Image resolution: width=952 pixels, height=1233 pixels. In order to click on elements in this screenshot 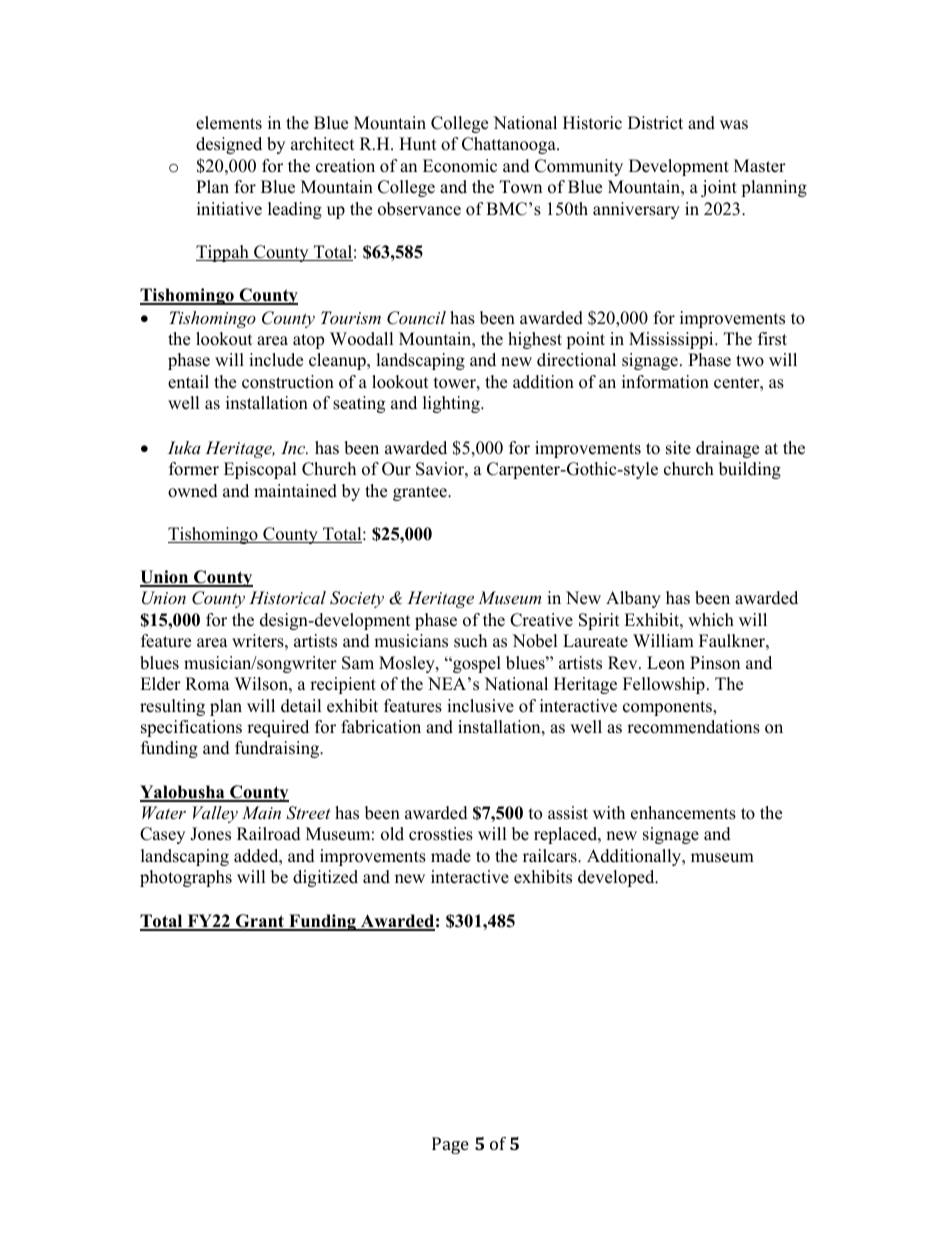, I will do `click(229, 123)`.
